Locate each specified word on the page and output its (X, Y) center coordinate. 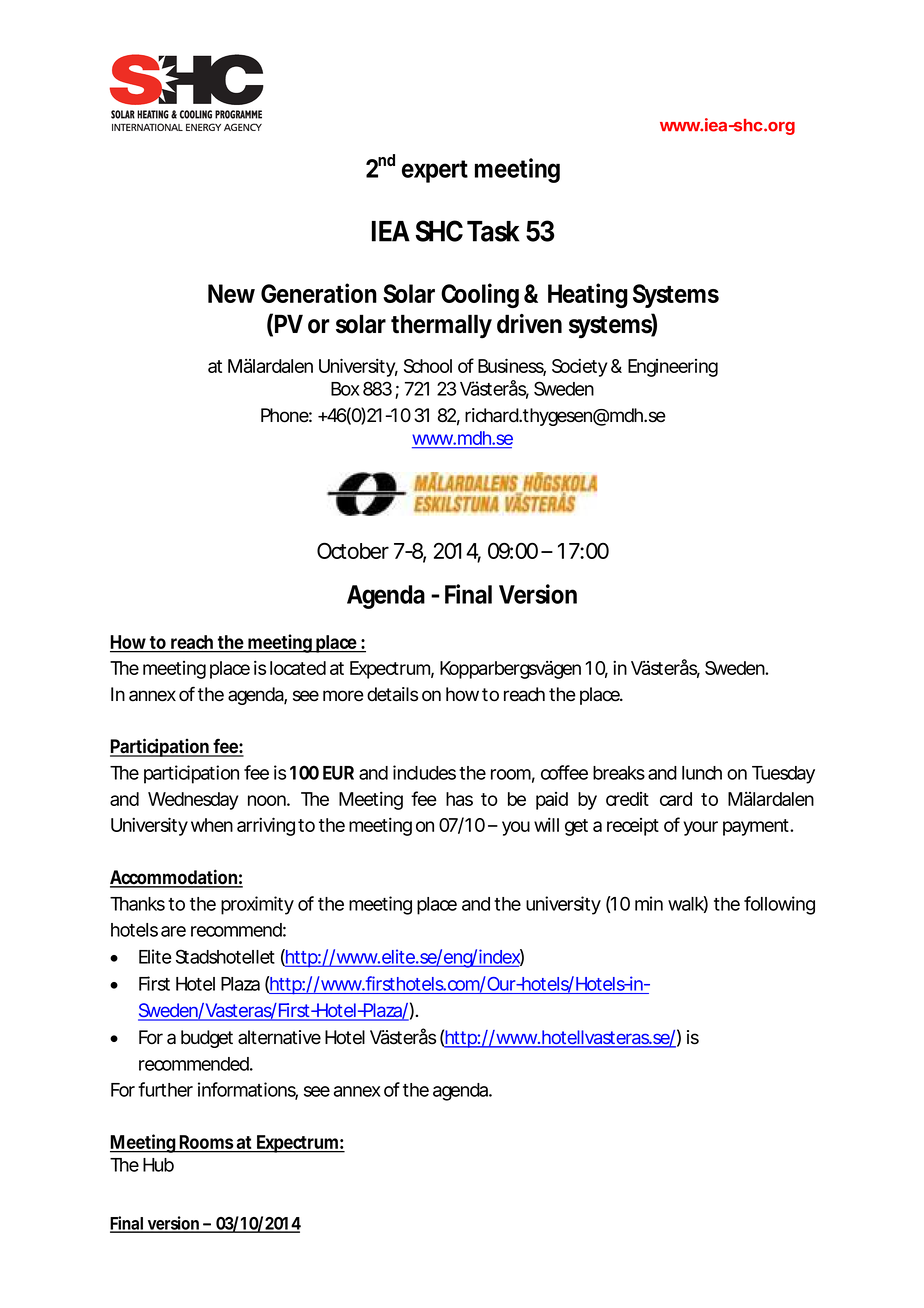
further (165, 1089)
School (428, 366)
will (546, 824)
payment (756, 827)
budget (207, 1039)
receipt (633, 827)
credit (627, 799)
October (353, 550)
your (700, 828)
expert (435, 171)
